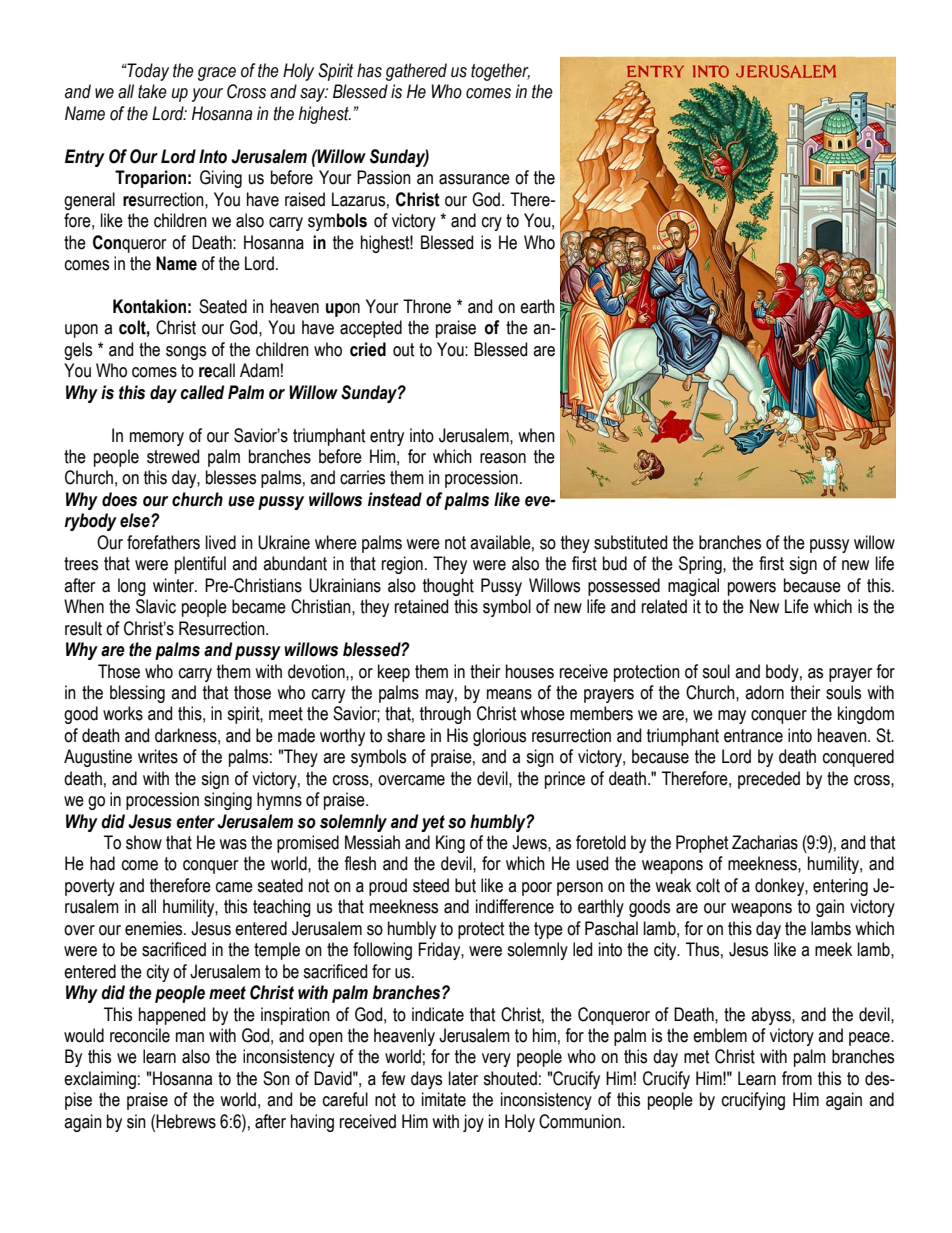 The image size is (952, 1233). Describe the element at coordinates (463, 1078) in the document. I see `later` at that location.
